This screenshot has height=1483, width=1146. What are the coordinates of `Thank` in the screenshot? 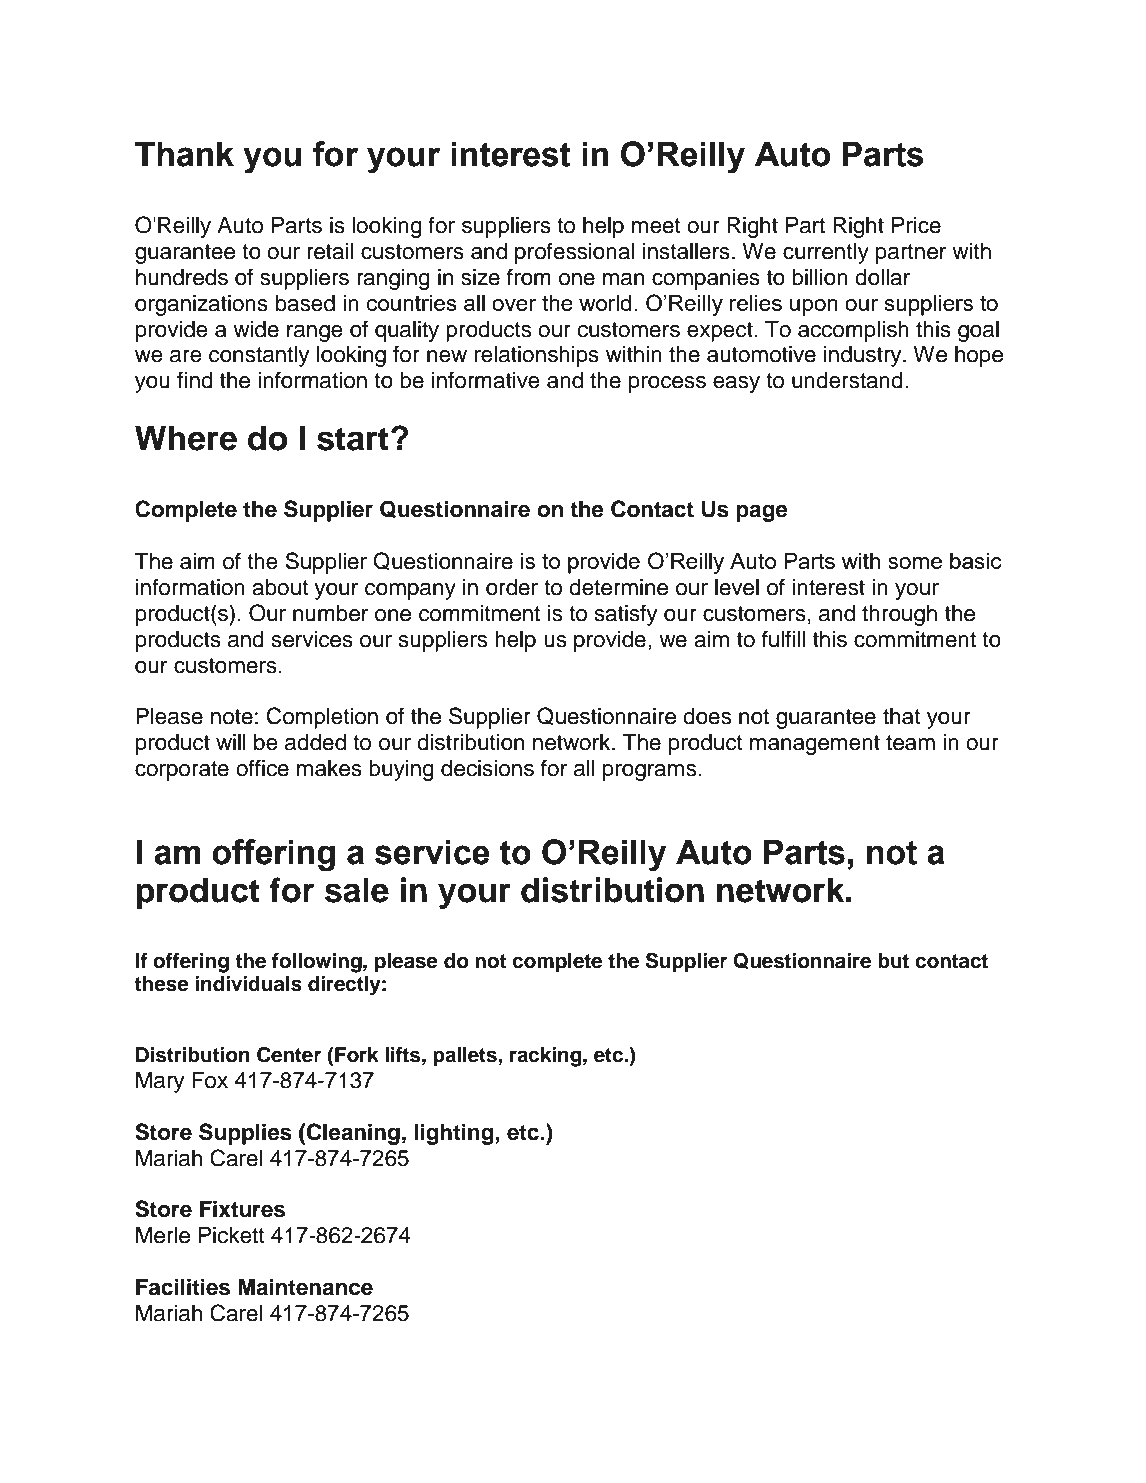 It's located at (184, 154).
